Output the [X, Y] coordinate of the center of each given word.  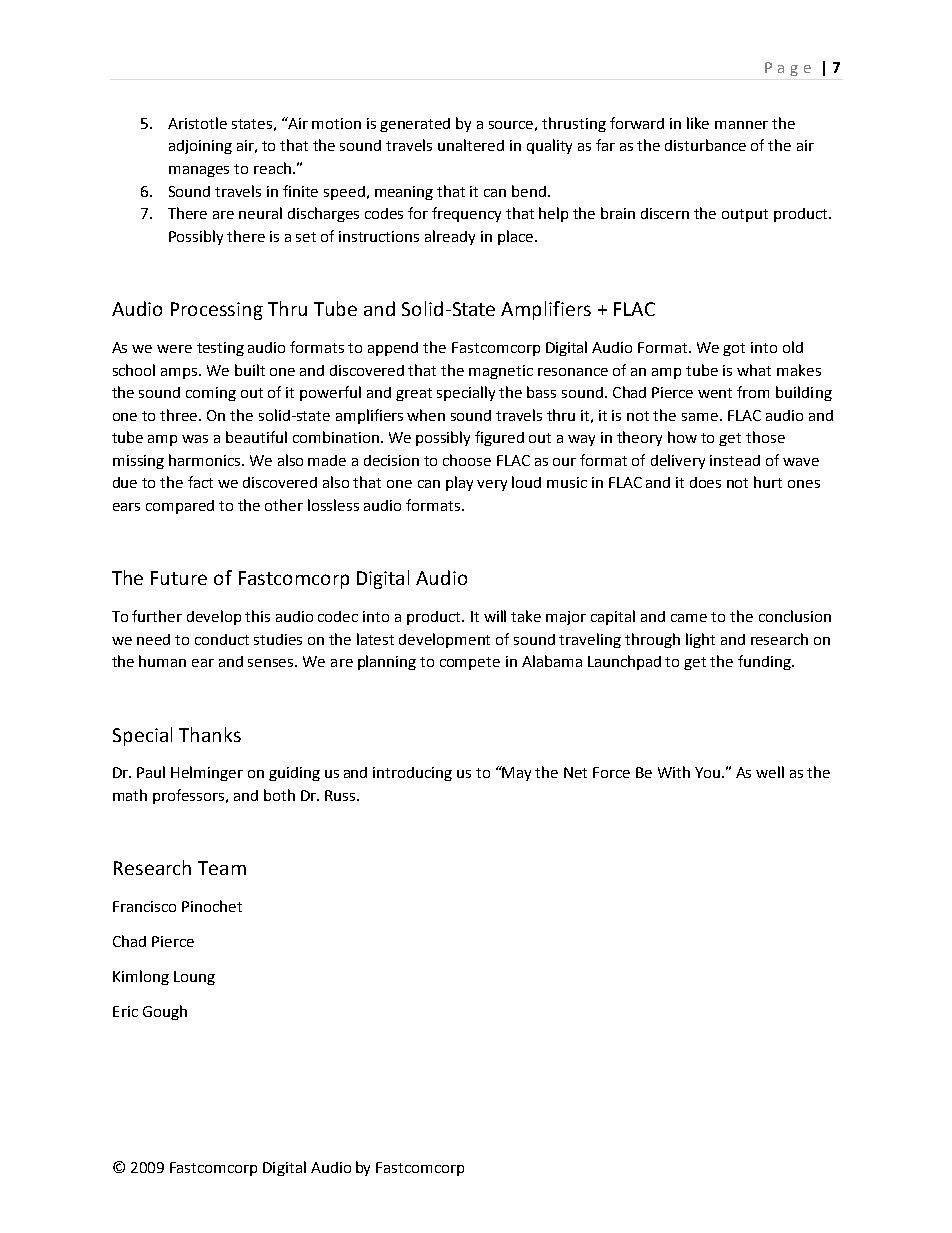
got [734, 349]
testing [220, 349]
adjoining [200, 147]
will [495, 616]
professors [190, 796]
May [516, 773]
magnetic [501, 372]
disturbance [705, 145]
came [689, 618]
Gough [165, 1012]
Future [179, 578]
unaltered [471, 145]
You [707, 772]
